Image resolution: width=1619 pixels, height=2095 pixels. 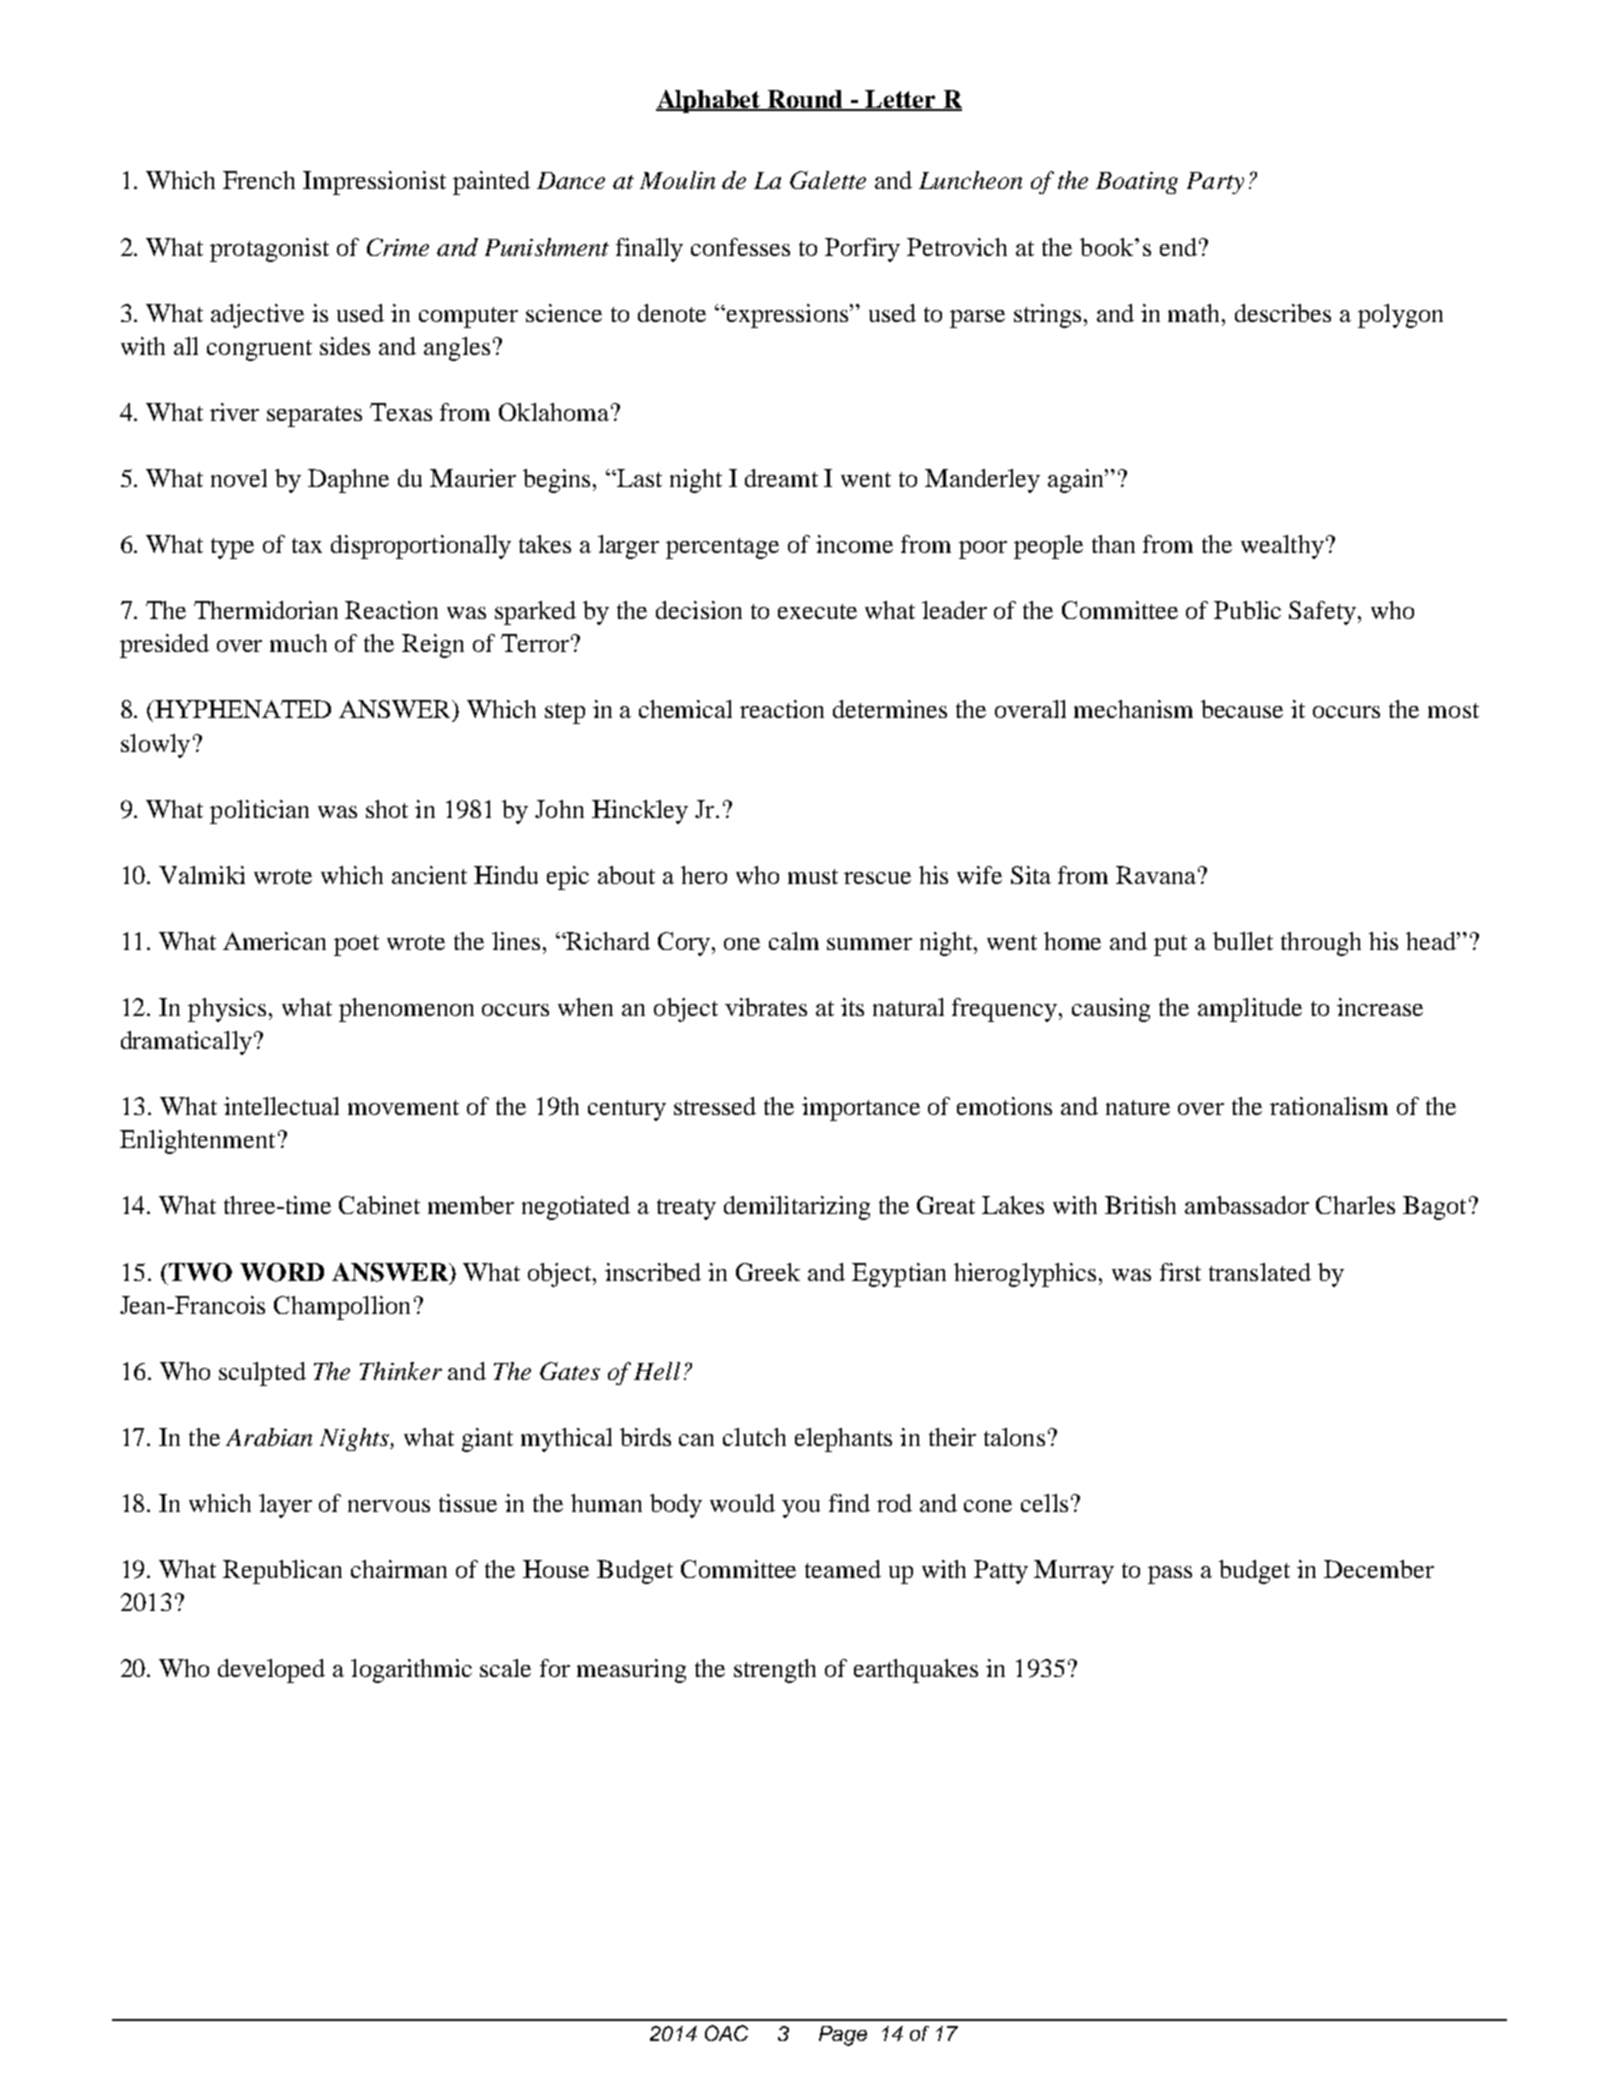 What do you see at coordinates (768, 1272) in the screenshot?
I see `Greek` at bounding box center [768, 1272].
